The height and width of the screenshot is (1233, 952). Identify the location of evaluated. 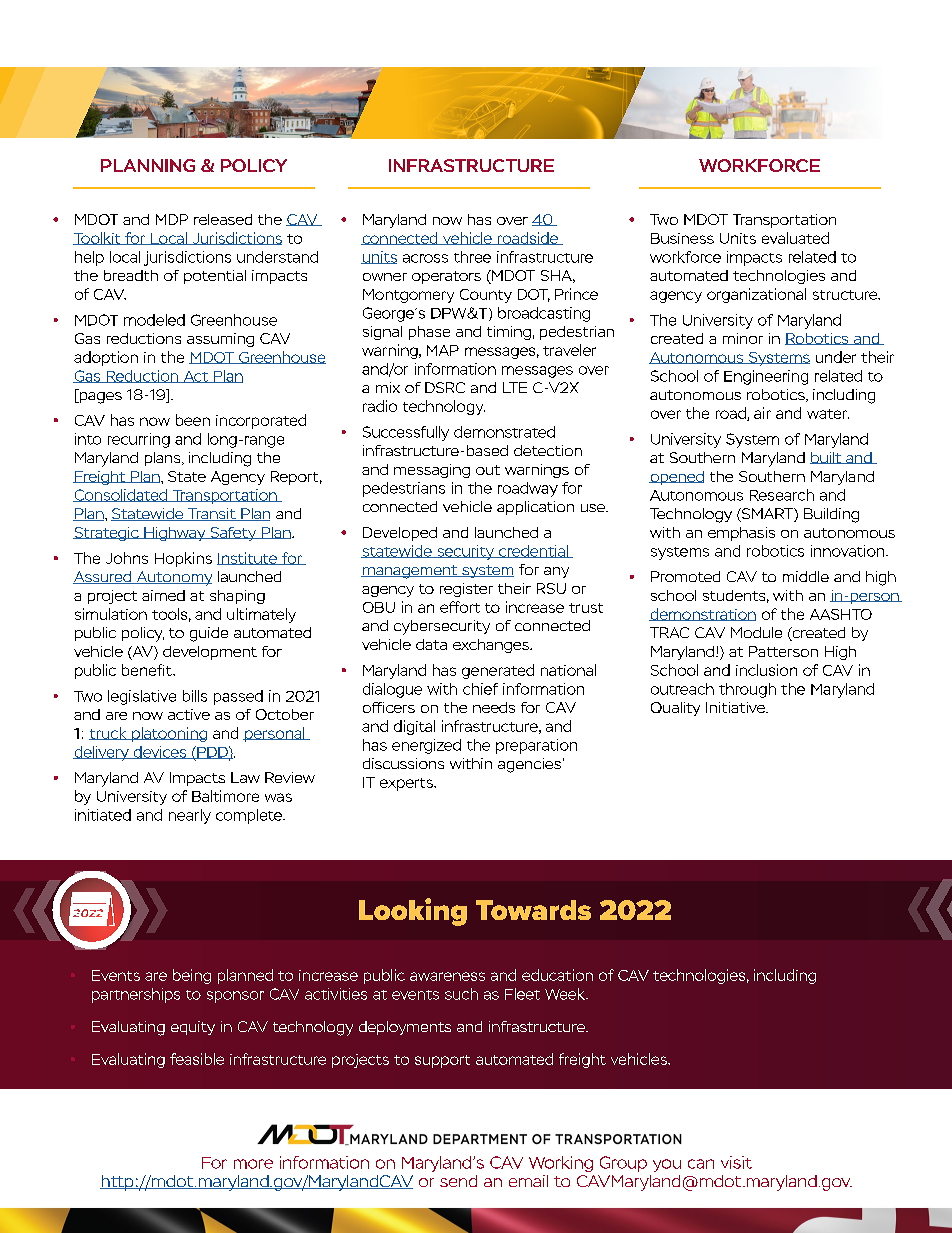
(795, 238).
